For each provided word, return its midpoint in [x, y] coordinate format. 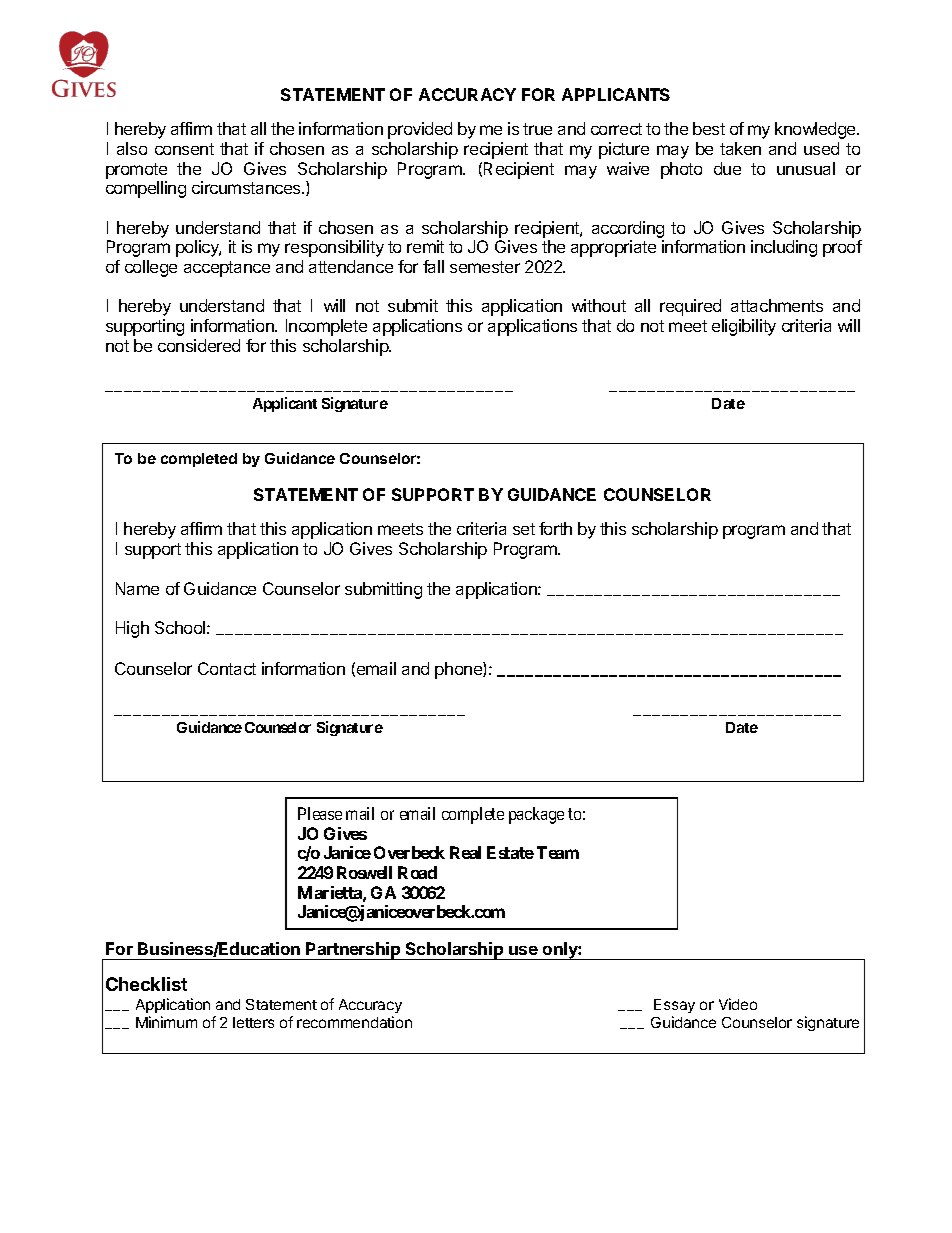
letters [253, 1022]
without [599, 305]
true [537, 129]
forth [555, 528]
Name [137, 588]
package [536, 815]
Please [320, 813]
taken [740, 148]
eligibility [744, 327]
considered [199, 345]
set [524, 529]
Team [558, 852]
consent [184, 149]
